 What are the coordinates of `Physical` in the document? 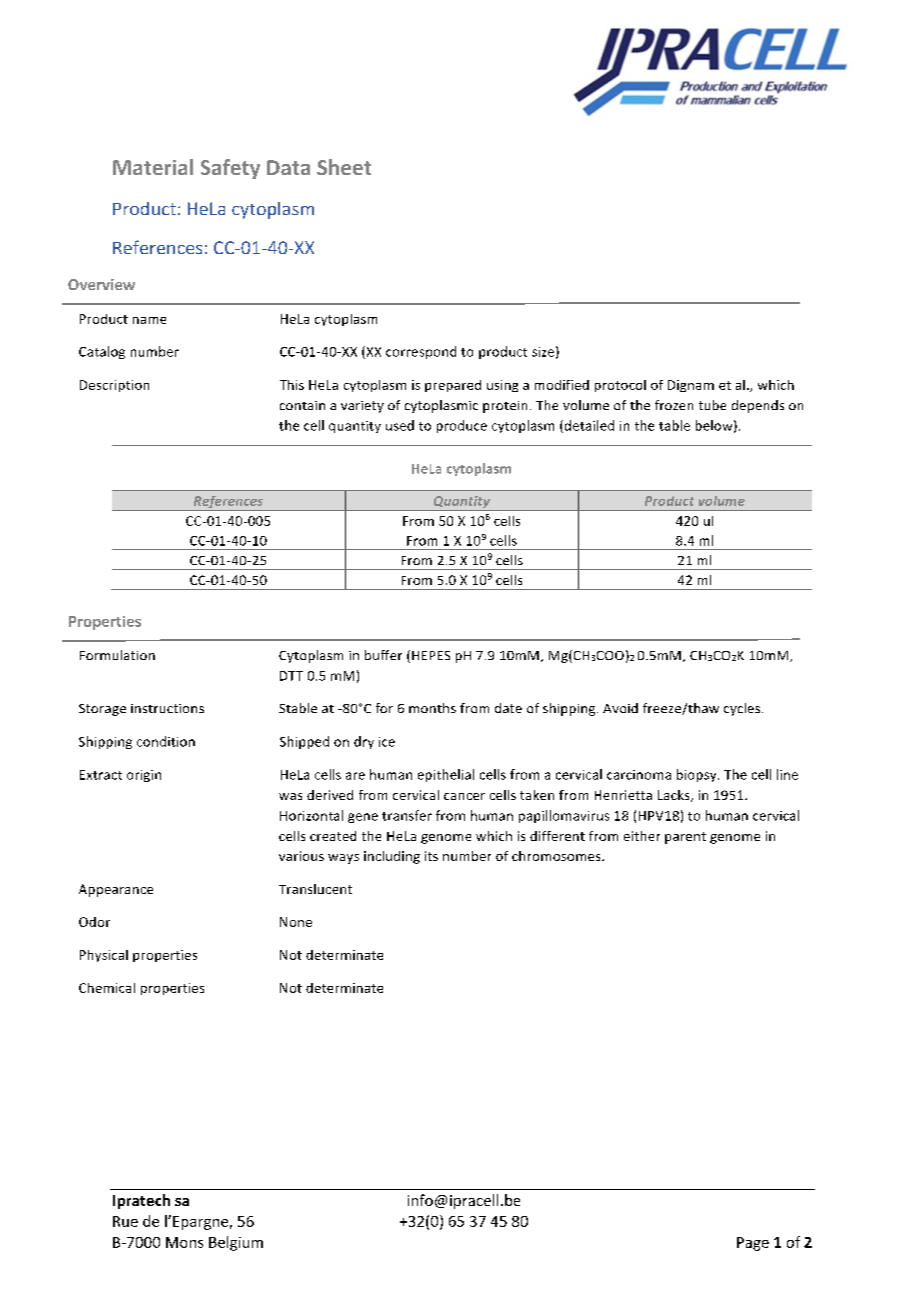 It's located at (104, 956).
